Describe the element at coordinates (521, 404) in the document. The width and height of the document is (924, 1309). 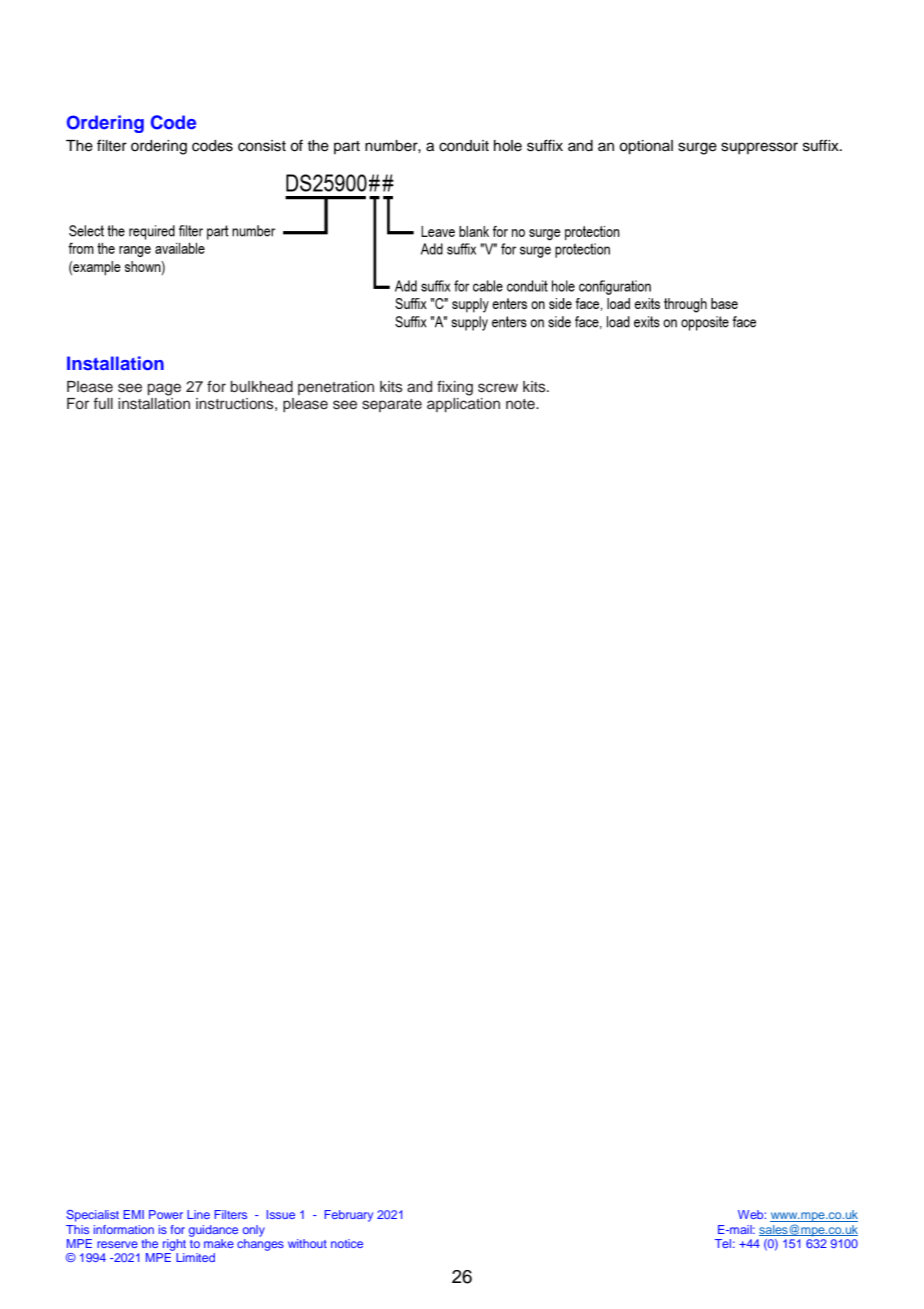
I see `note` at that location.
